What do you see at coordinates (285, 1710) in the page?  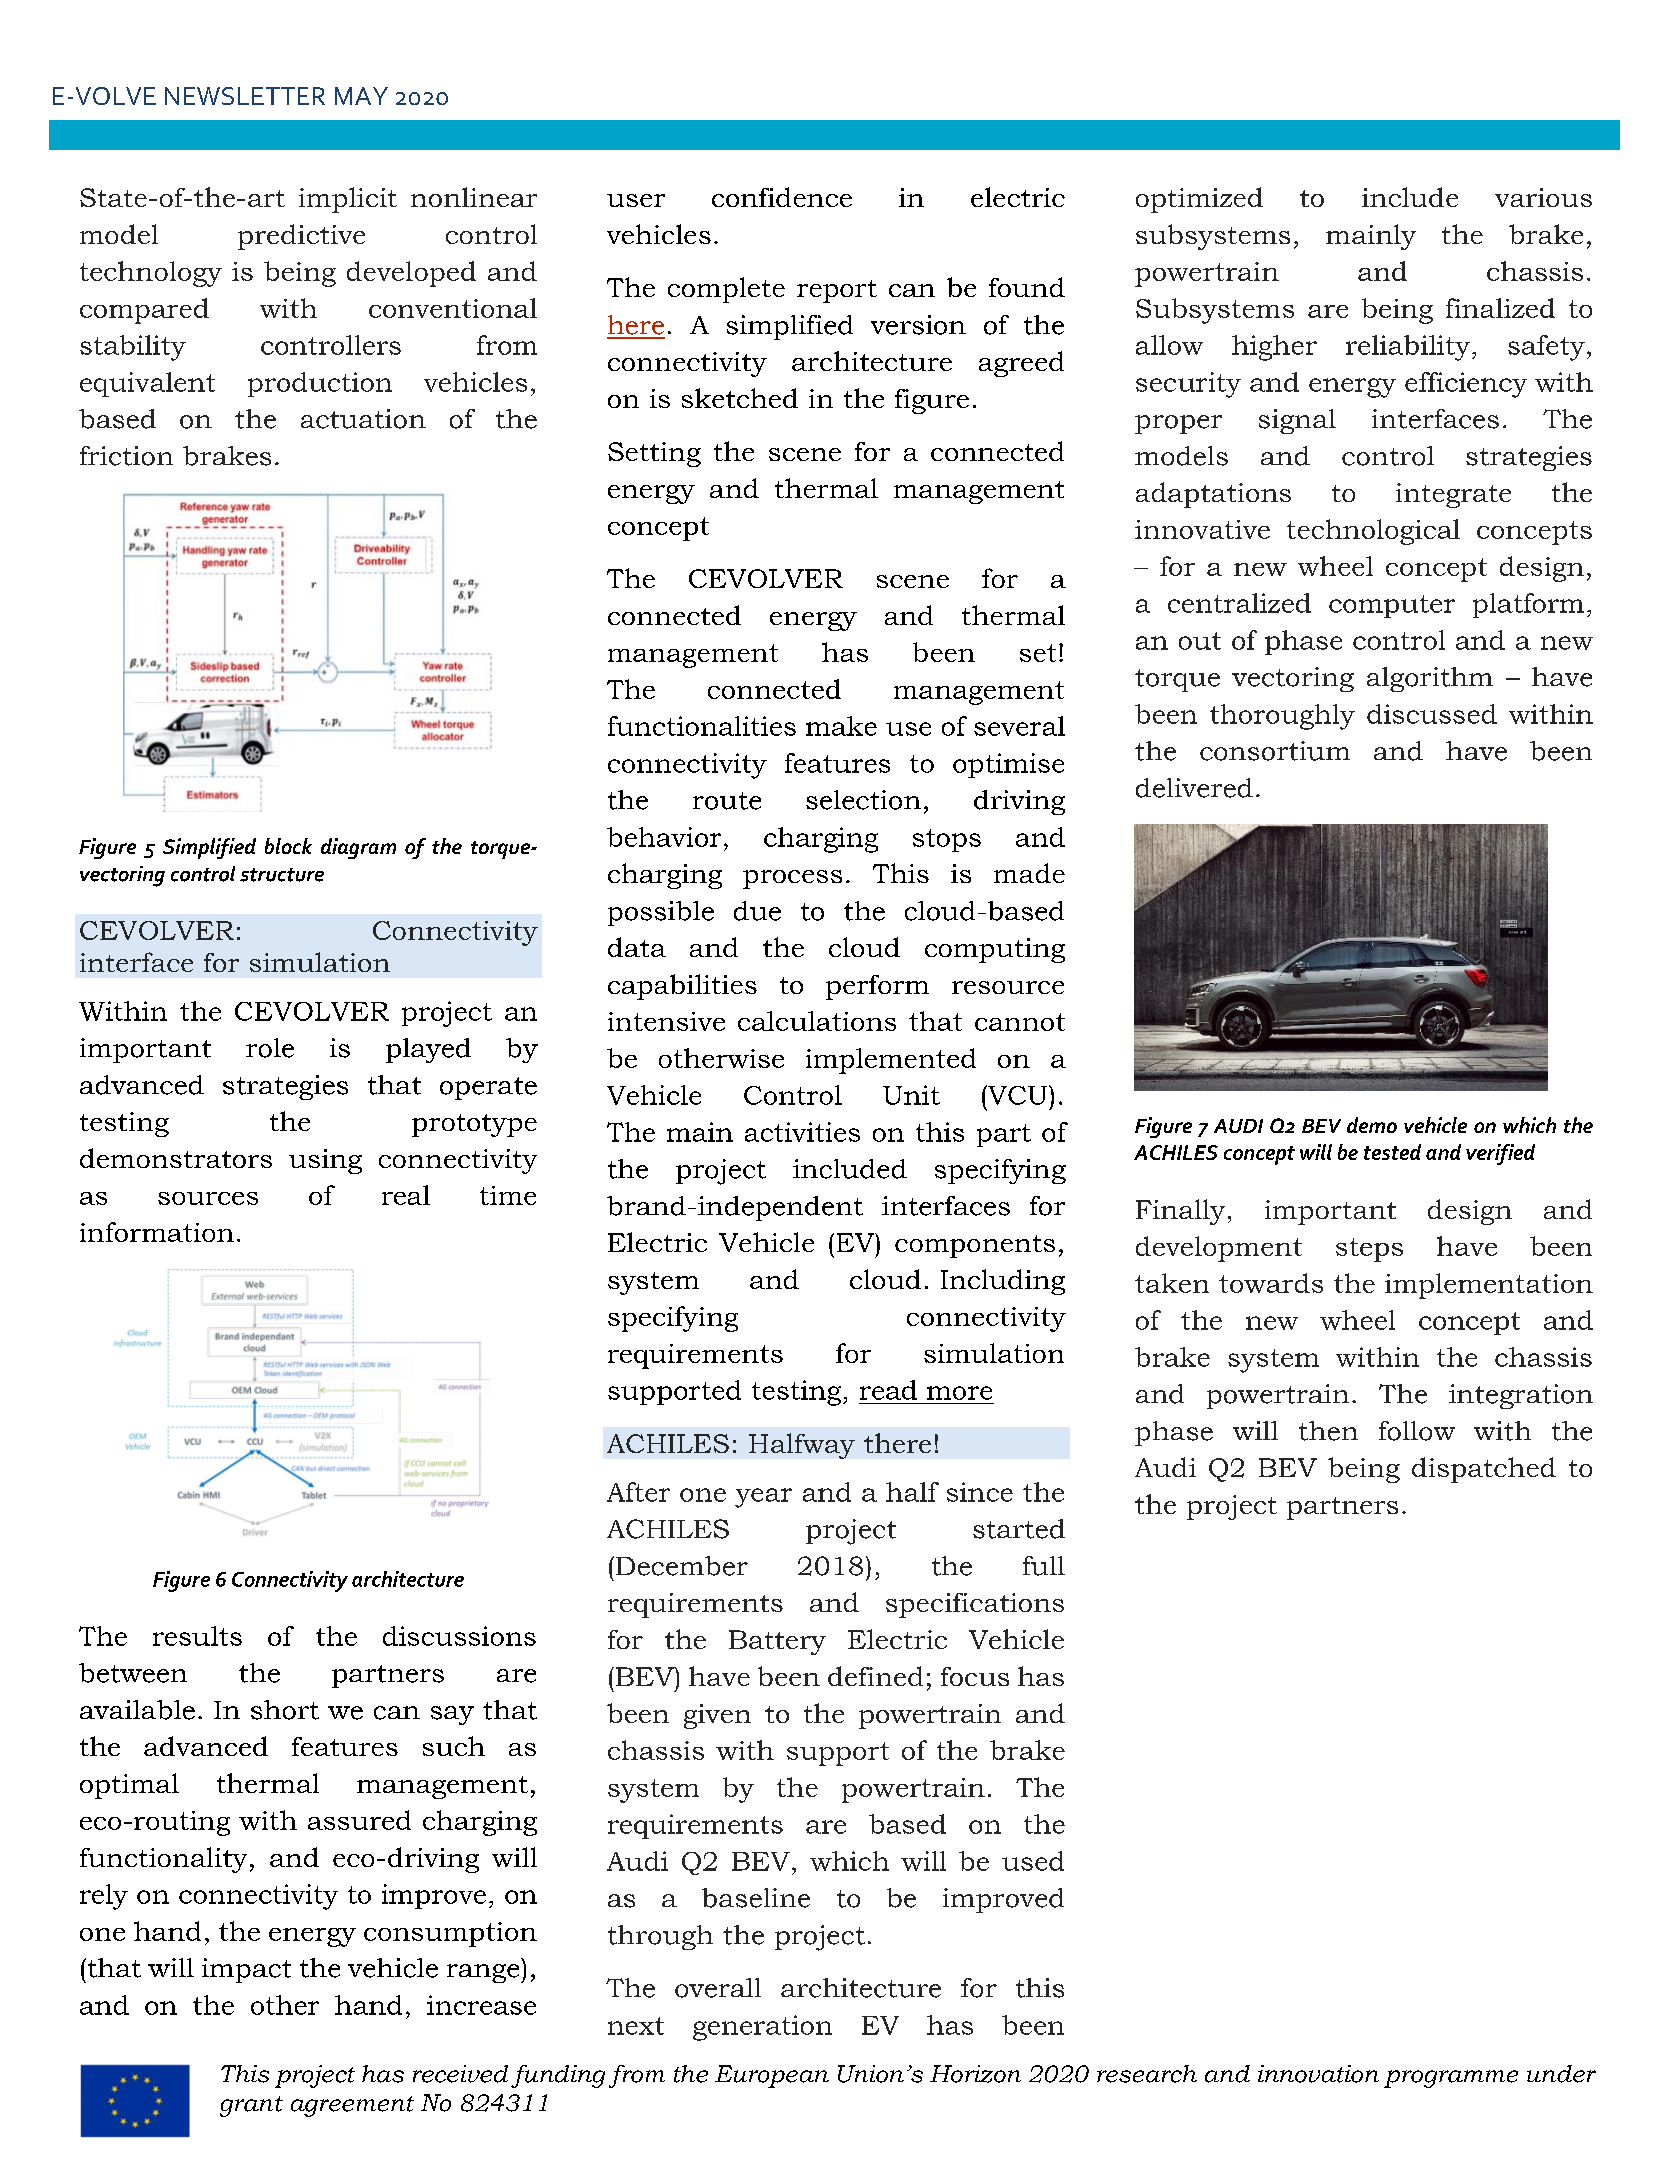 I see `short` at bounding box center [285, 1710].
